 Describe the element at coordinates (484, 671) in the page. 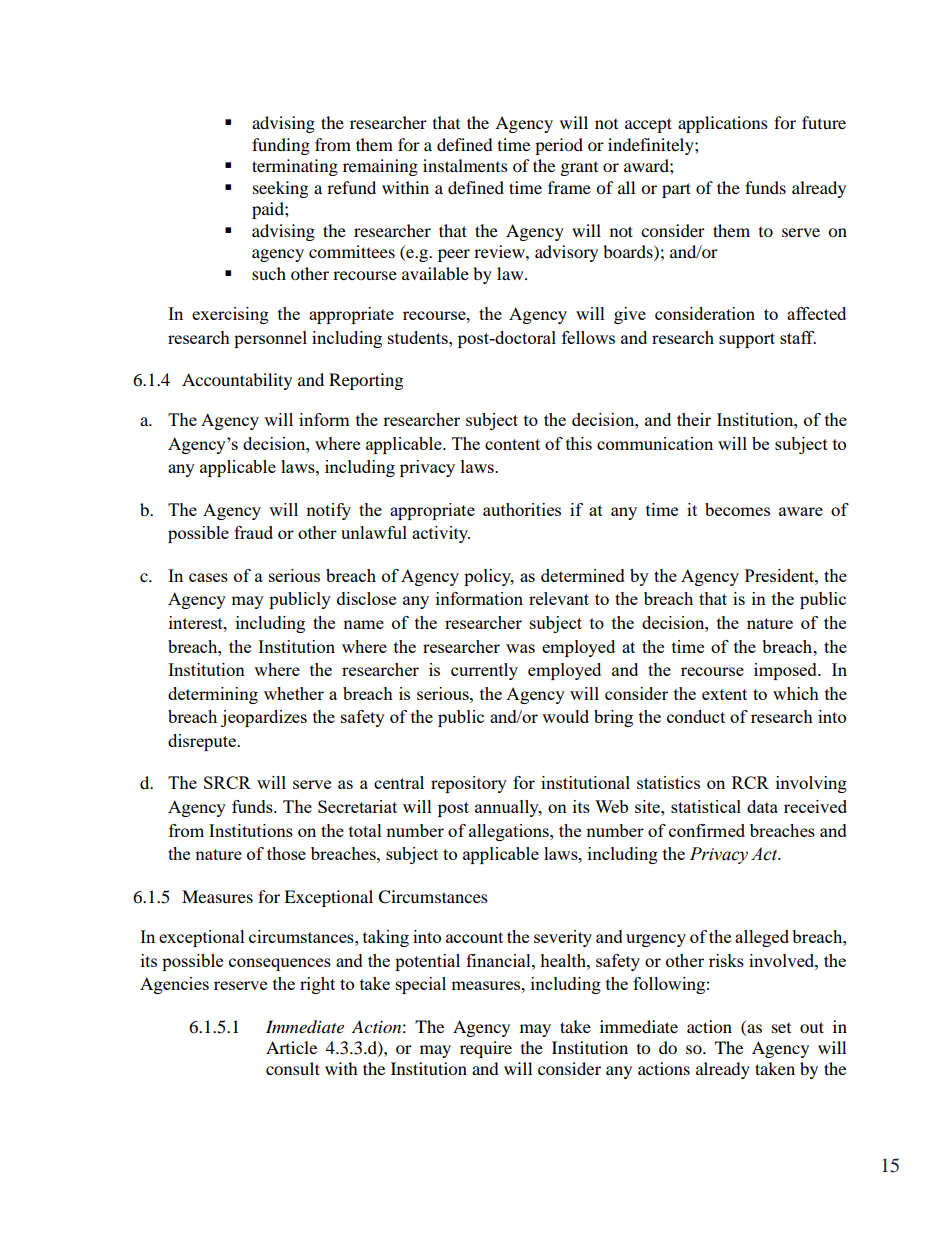

I see `currently` at that location.
